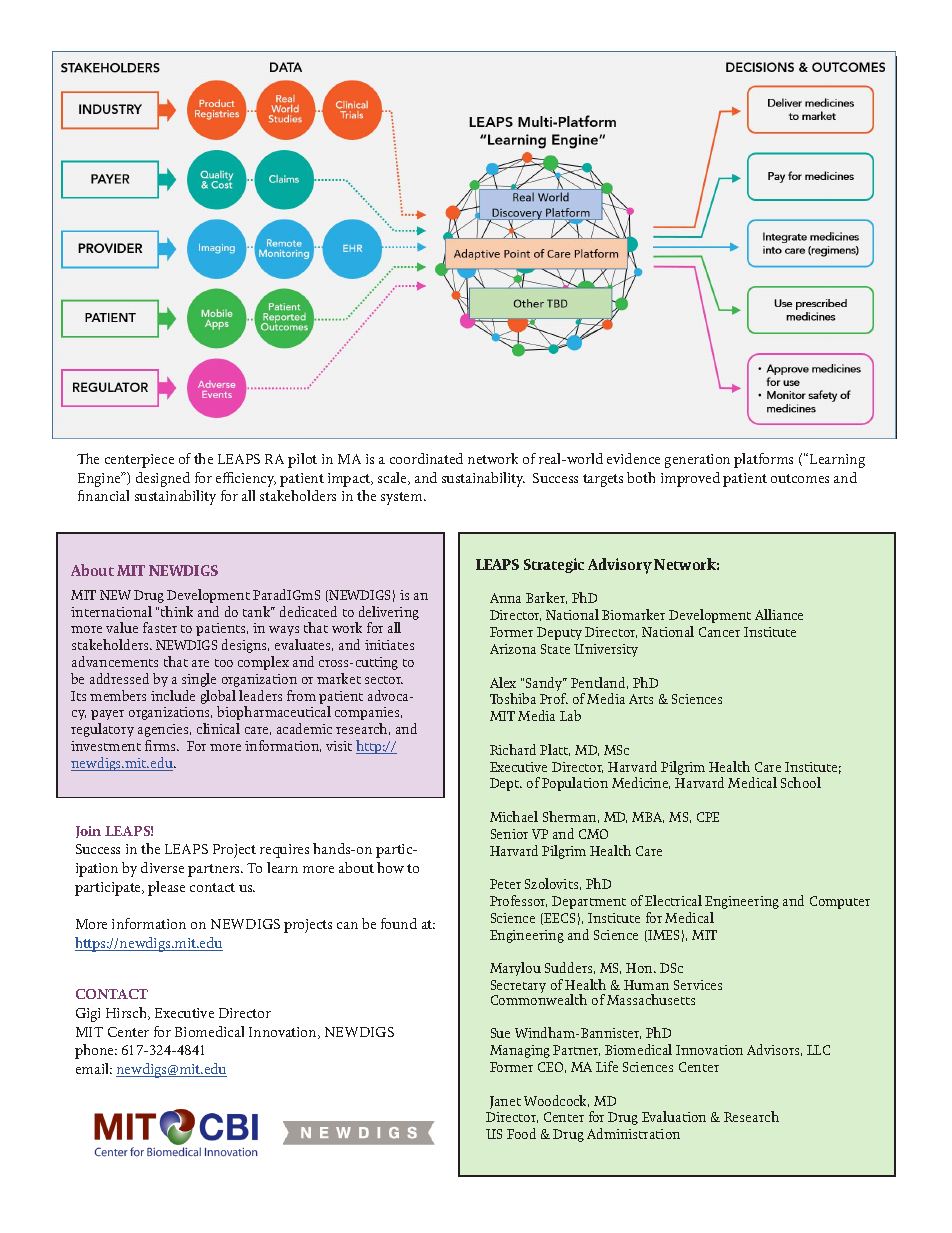 This page has height=1233, width=952. What do you see at coordinates (763, 460) in the page?
I see `platforms` at bounding box center [763, 460].
